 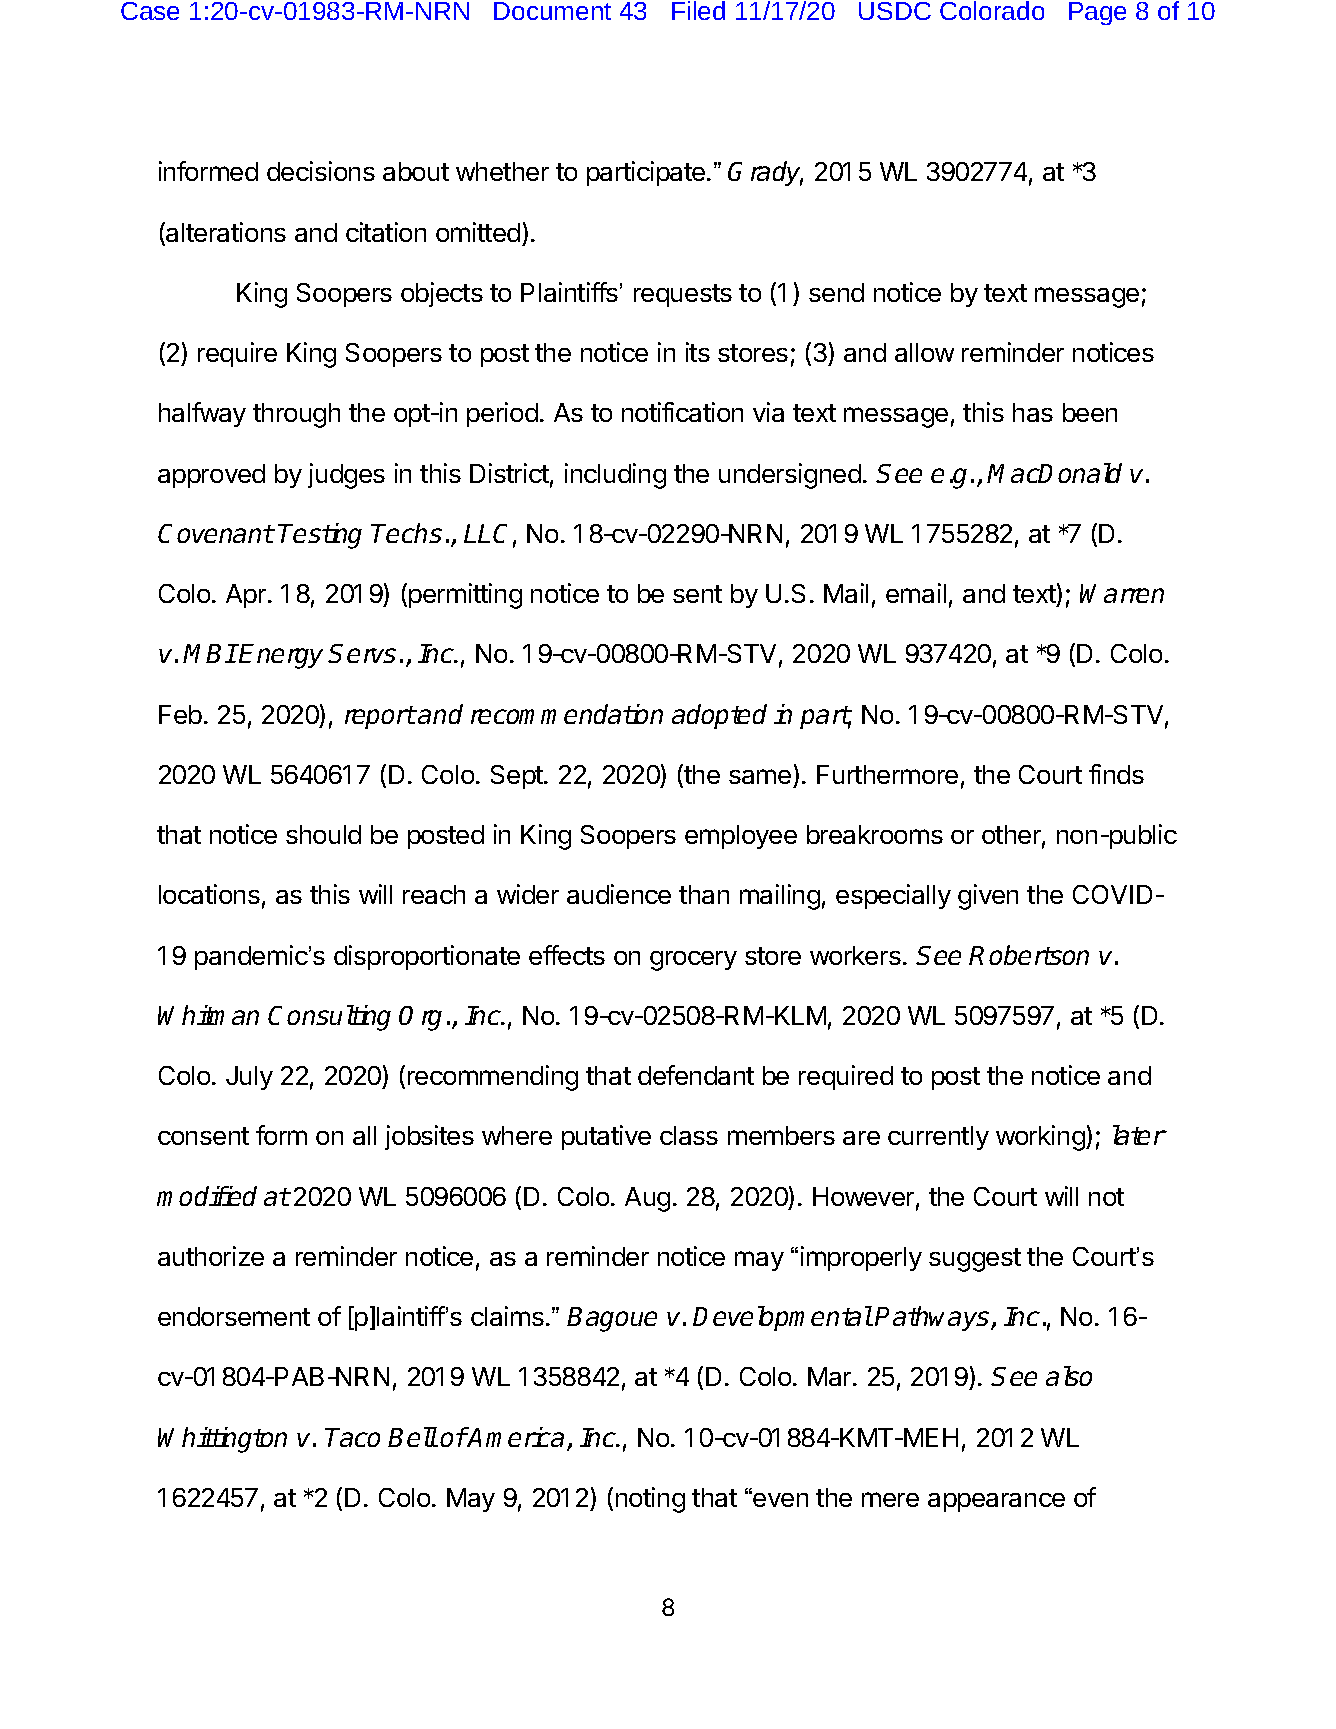 I want to click on Page, so click(x=1097, y=13).
